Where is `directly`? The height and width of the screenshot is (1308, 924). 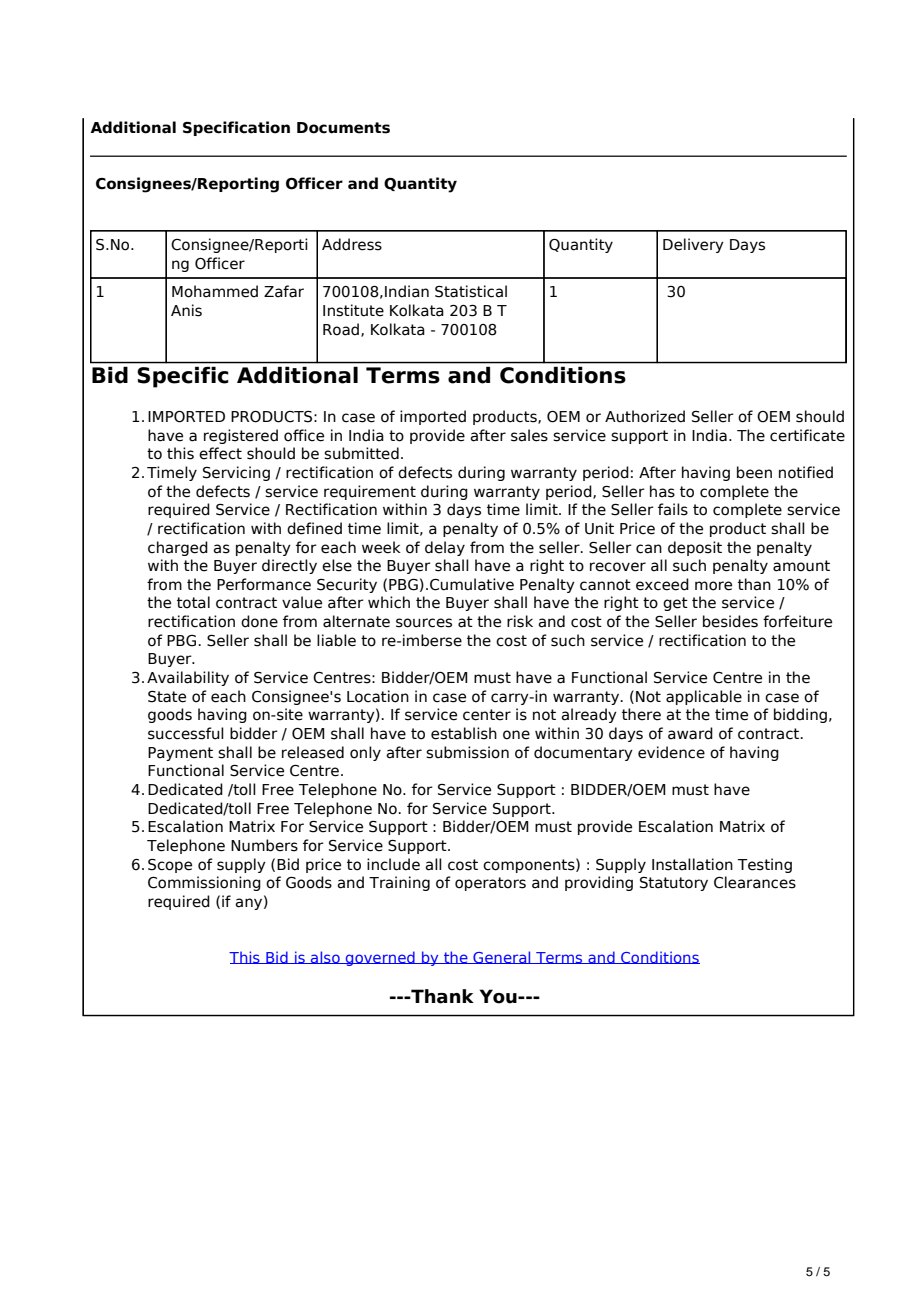
directly is located at coordinates (289, 566).
